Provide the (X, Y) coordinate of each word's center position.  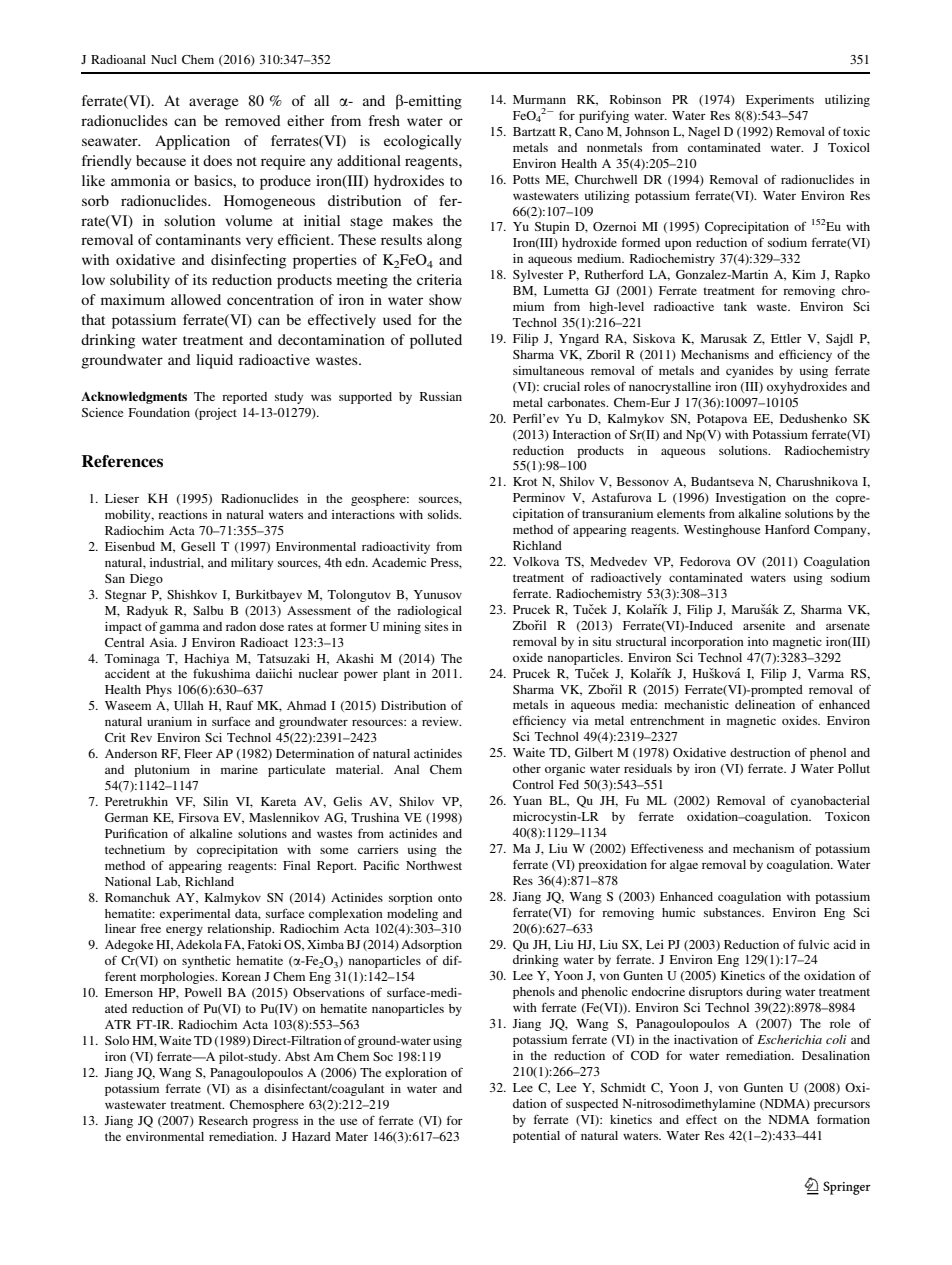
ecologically (423, 142)
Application (192, 142)
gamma (179, 629)
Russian (441, 396)
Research (223, 1120)
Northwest (434, 865)
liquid (214, 361)
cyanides (749, 372)
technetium (135, 849)
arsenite (764, 625)
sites (436, 626)
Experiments (780, 101)
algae (684, 866)
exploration (416, 1074)
